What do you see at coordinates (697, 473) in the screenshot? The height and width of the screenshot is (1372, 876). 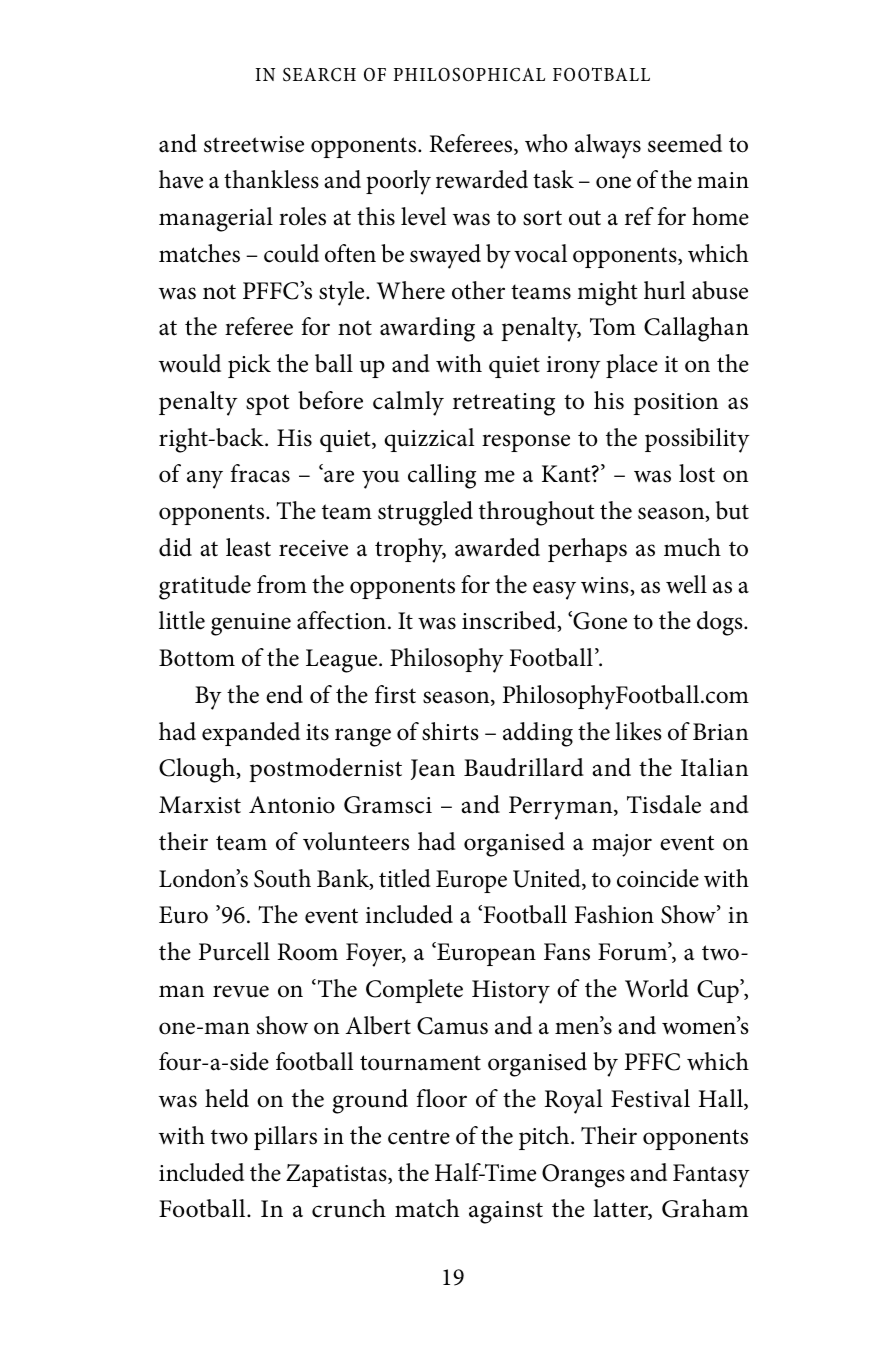 I see `lost` at bounding box center [697, 473].
